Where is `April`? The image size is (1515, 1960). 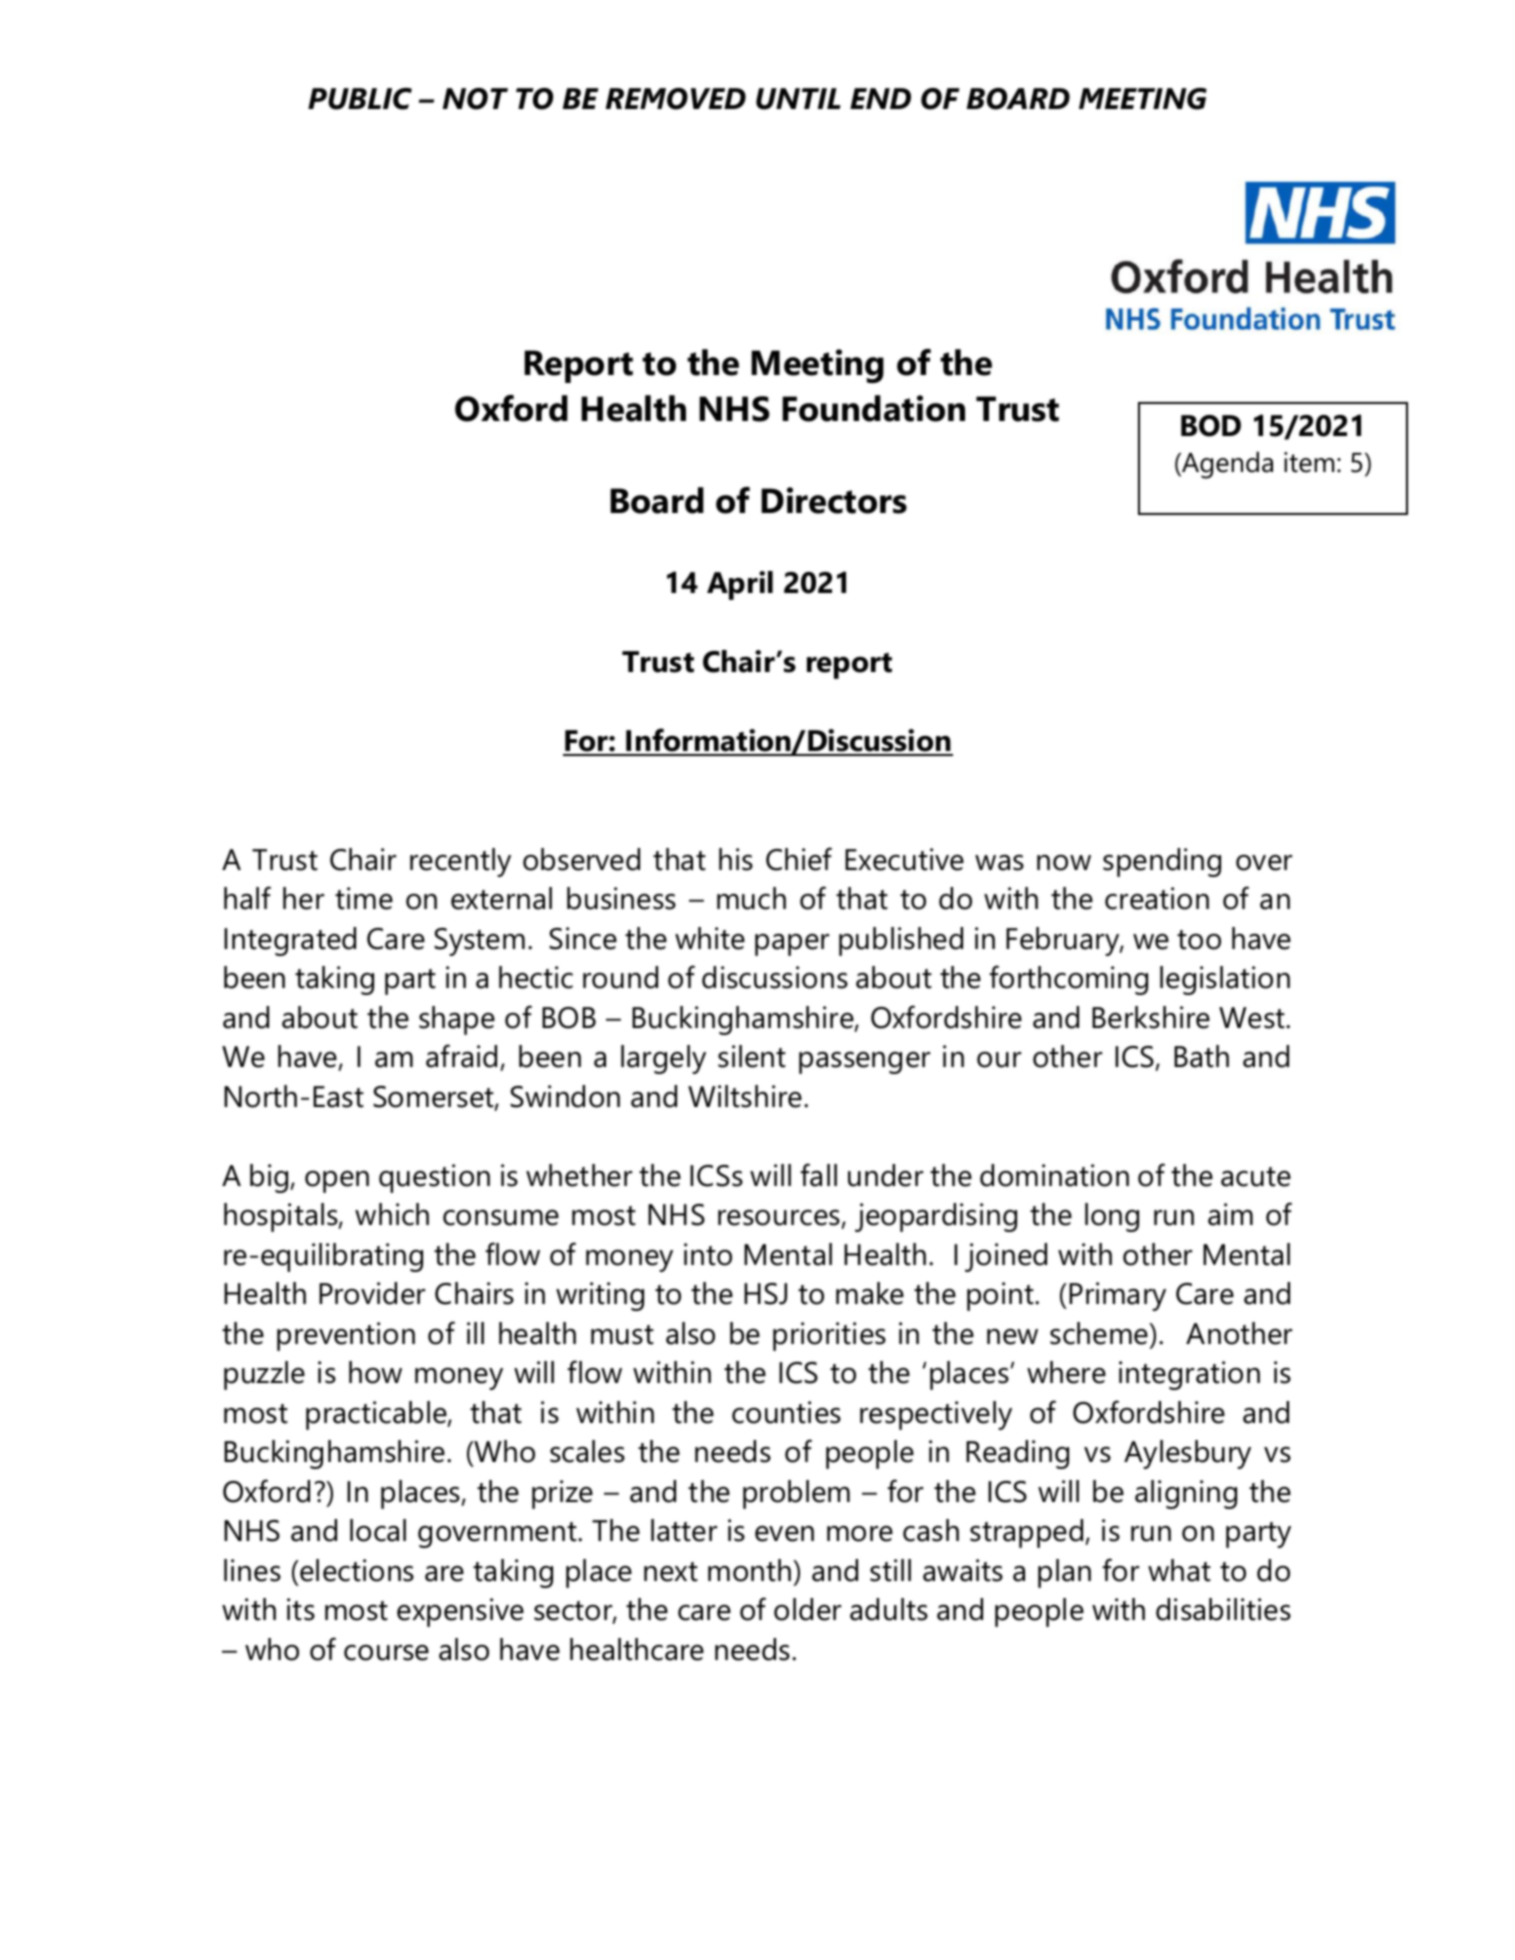
April is located at coordinates (740, 585).
